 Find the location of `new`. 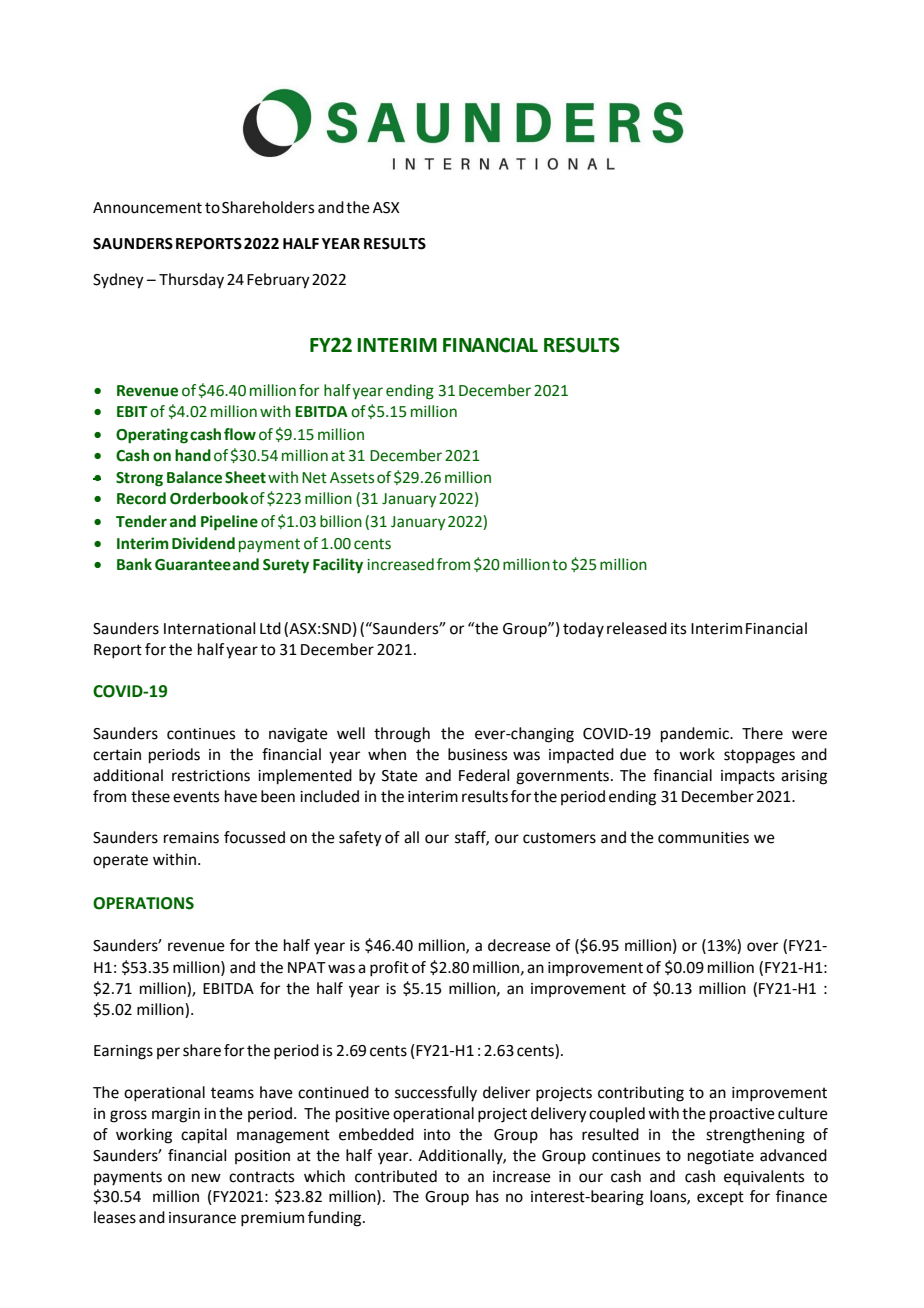

new is located at coordinates (206, 1178).
